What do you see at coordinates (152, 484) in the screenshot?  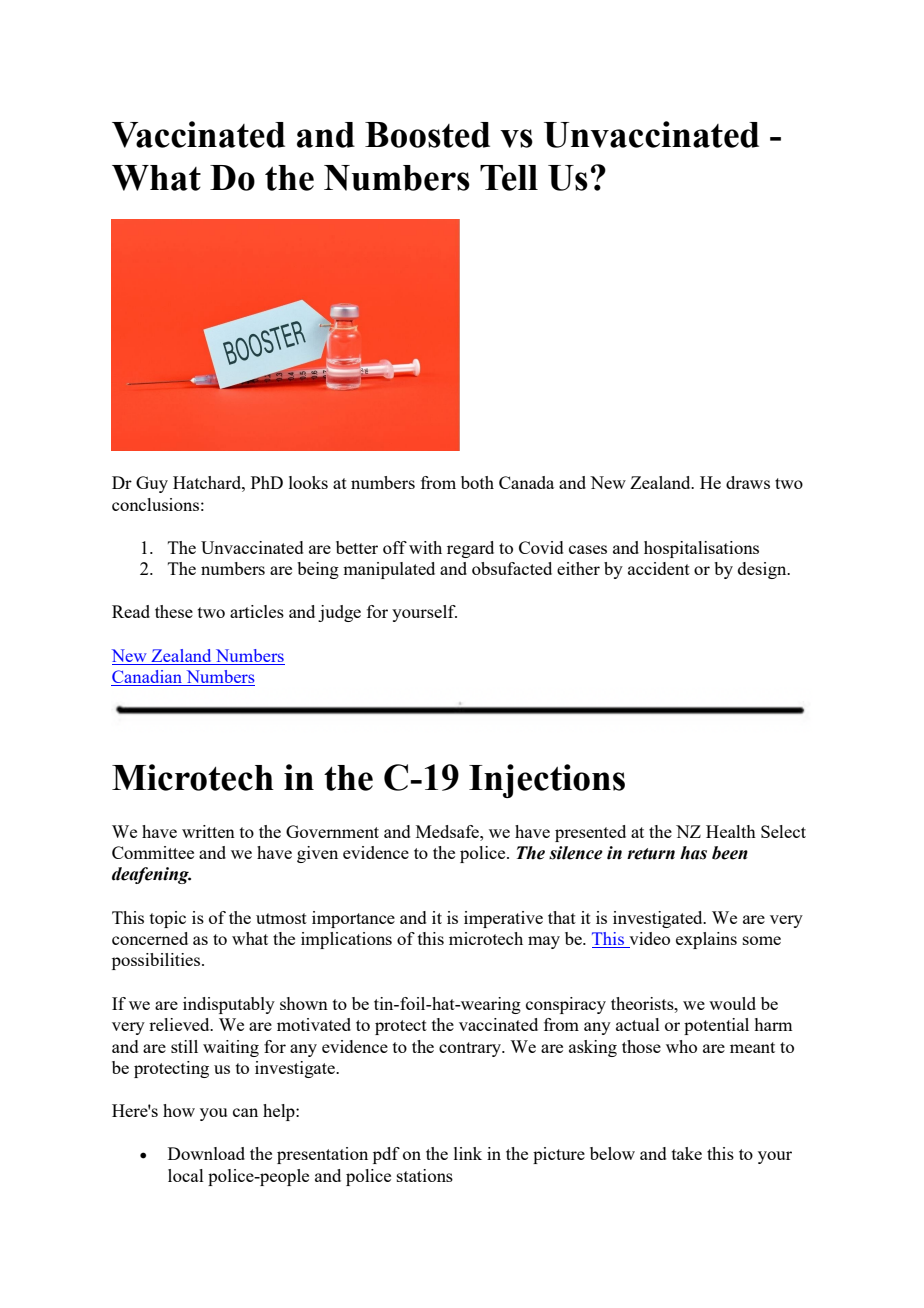 I see `Guy` at bounding box center [152, 484].
